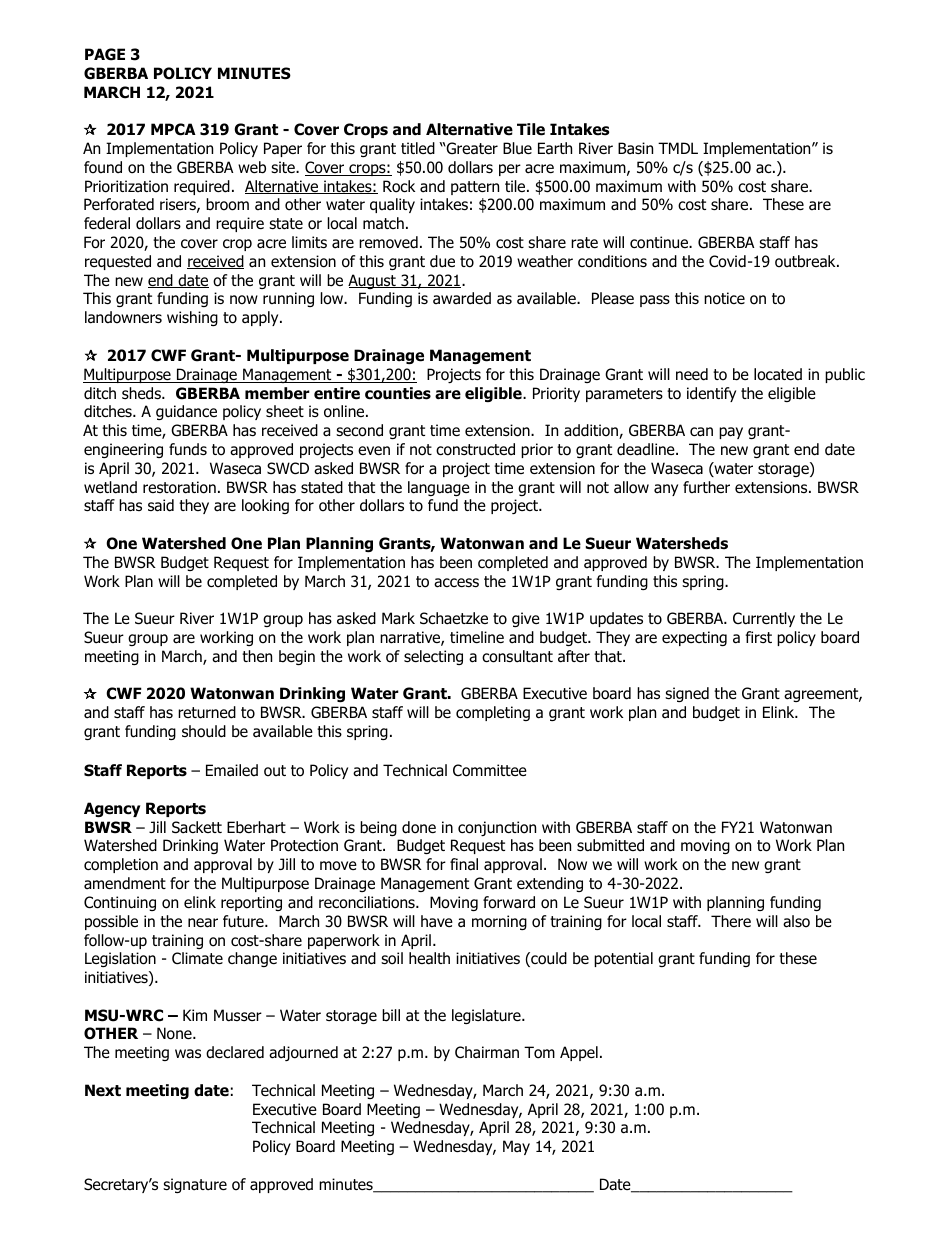 The width and height of the screenshot is (952, 1233). I want to click on guidance, so click(186, 412).
